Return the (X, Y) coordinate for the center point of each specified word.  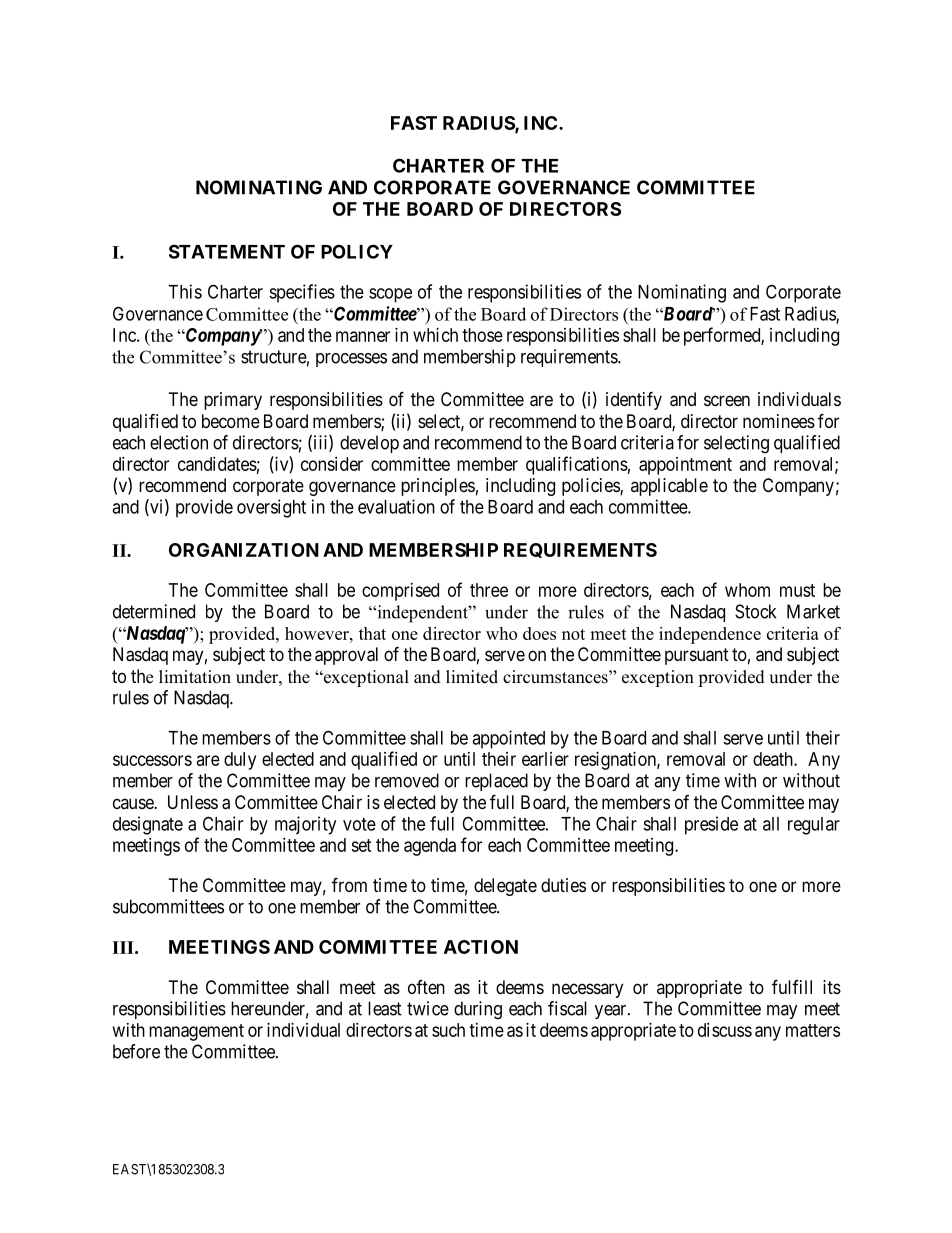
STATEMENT (227, 251)
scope (390, 295)
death (774, 759)
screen (727, 400)
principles (438, 487)
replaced (496, 782)
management (196, 1032)
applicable (669, 487)
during (478, 1010)
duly (240, 761)
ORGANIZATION (244, 550)
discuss (725, 1030)
